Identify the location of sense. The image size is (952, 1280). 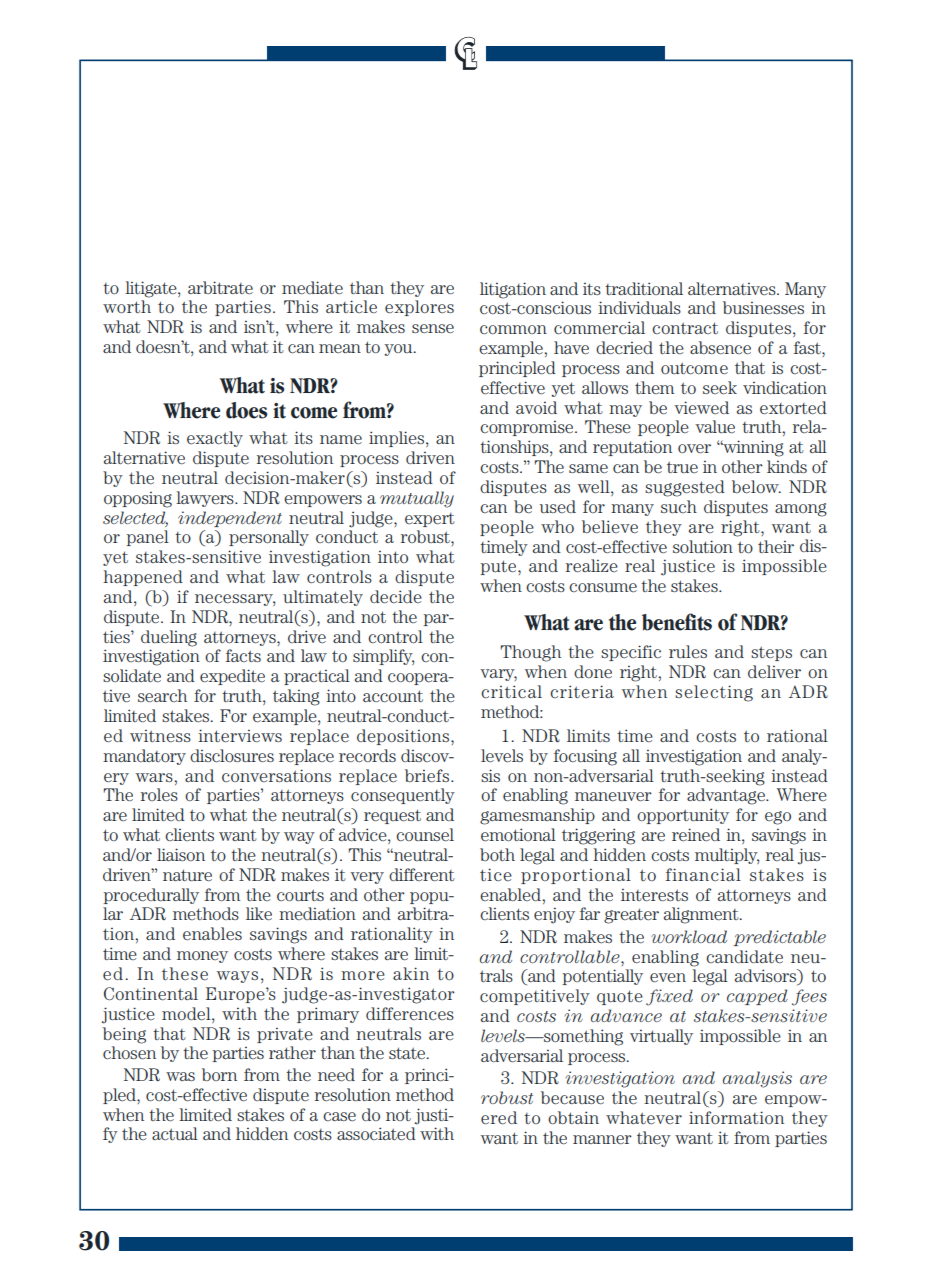
(433, 328).
